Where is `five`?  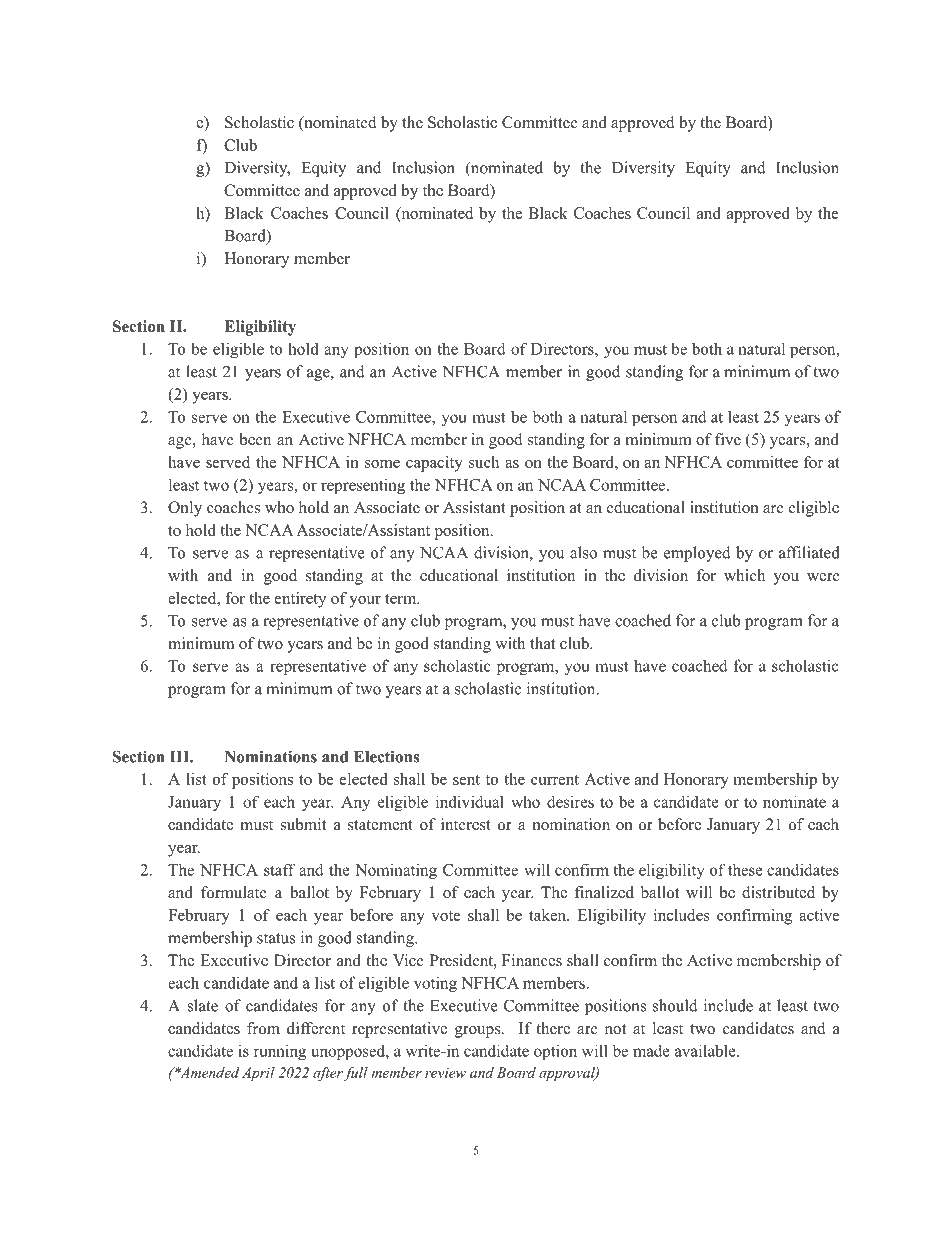 five is located at coordinates (728, 439).
